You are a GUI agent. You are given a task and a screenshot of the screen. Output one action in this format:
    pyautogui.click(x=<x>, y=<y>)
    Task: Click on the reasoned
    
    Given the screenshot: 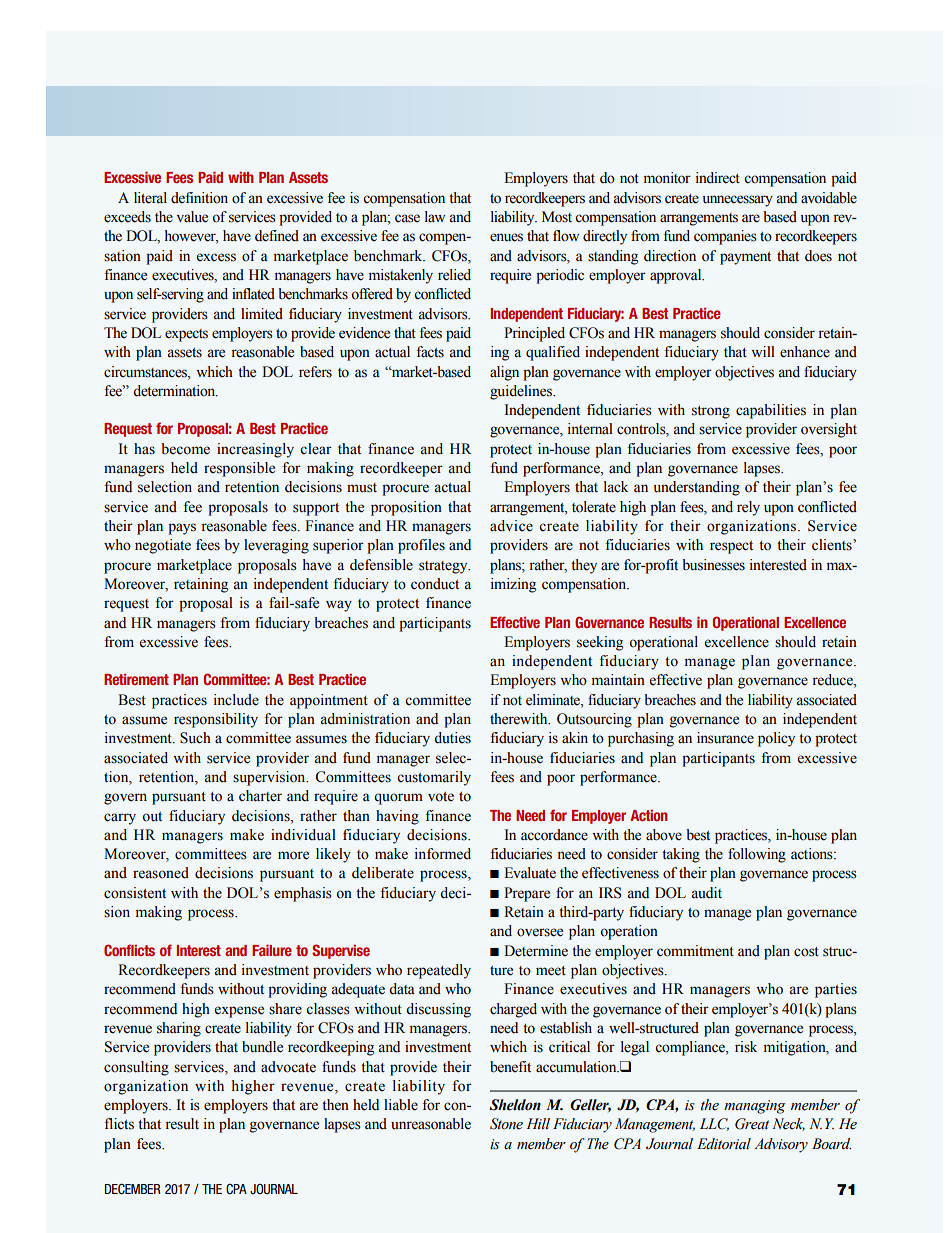 What is the action you would take?
    pyautogui.click(x=161, y=873)
